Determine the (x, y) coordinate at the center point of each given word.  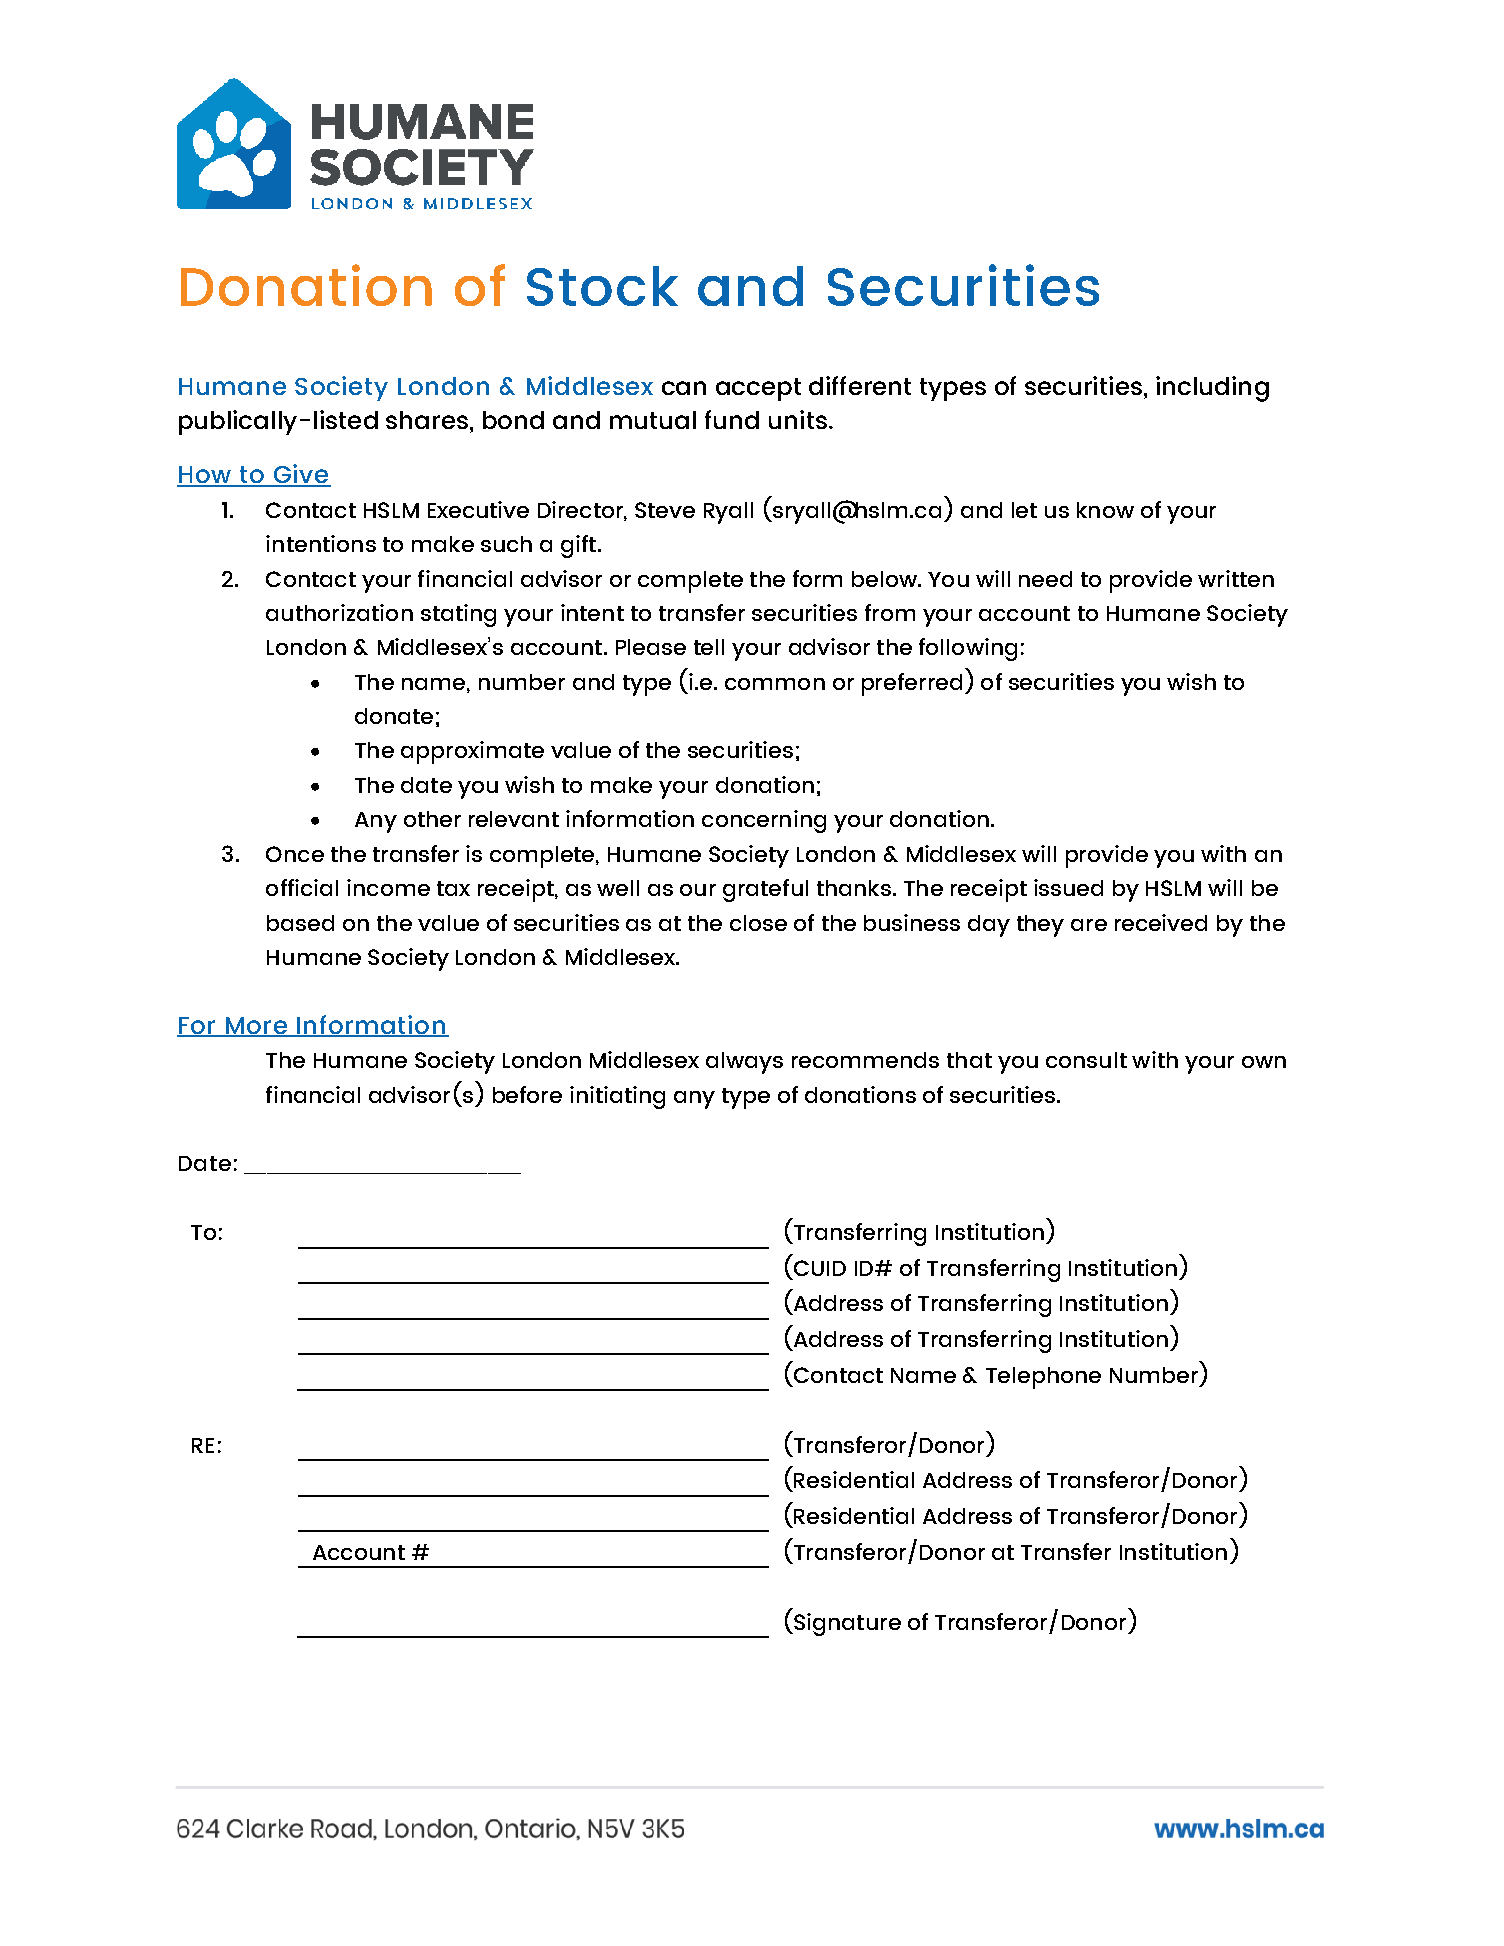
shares (427, 420)
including (1212, 389)
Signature (846, 1624)
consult (1086, 1060)
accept (758, 389)
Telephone (1043, 1378)
